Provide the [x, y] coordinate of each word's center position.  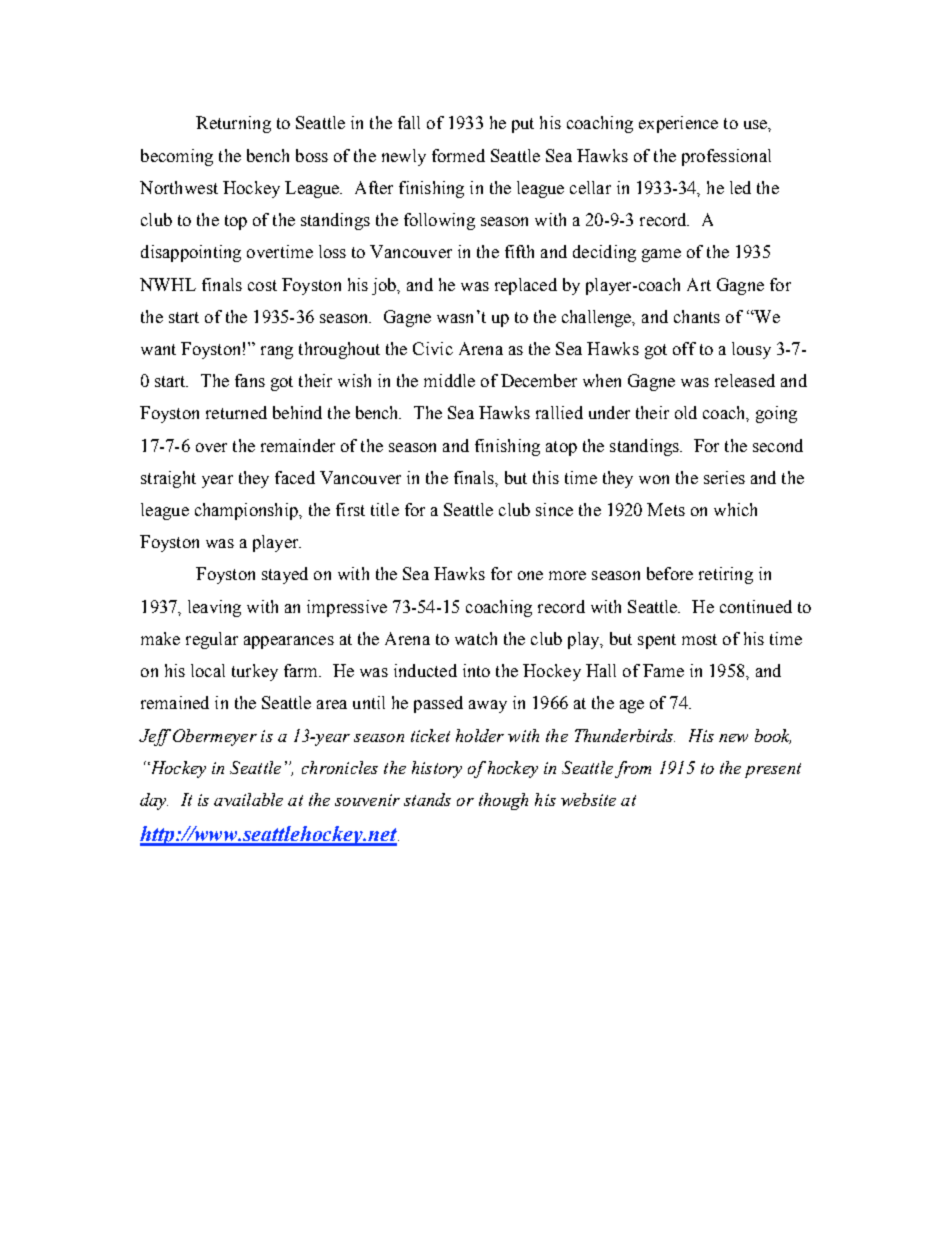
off [684, 348]
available [248, 799]
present [773, 770]
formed [458, 155]
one [530, 575]
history [437, 769]
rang [277, 352]
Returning [233, 124]
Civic [433, 348]
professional [726, 157]
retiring [726, 575]
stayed [285, 575]
